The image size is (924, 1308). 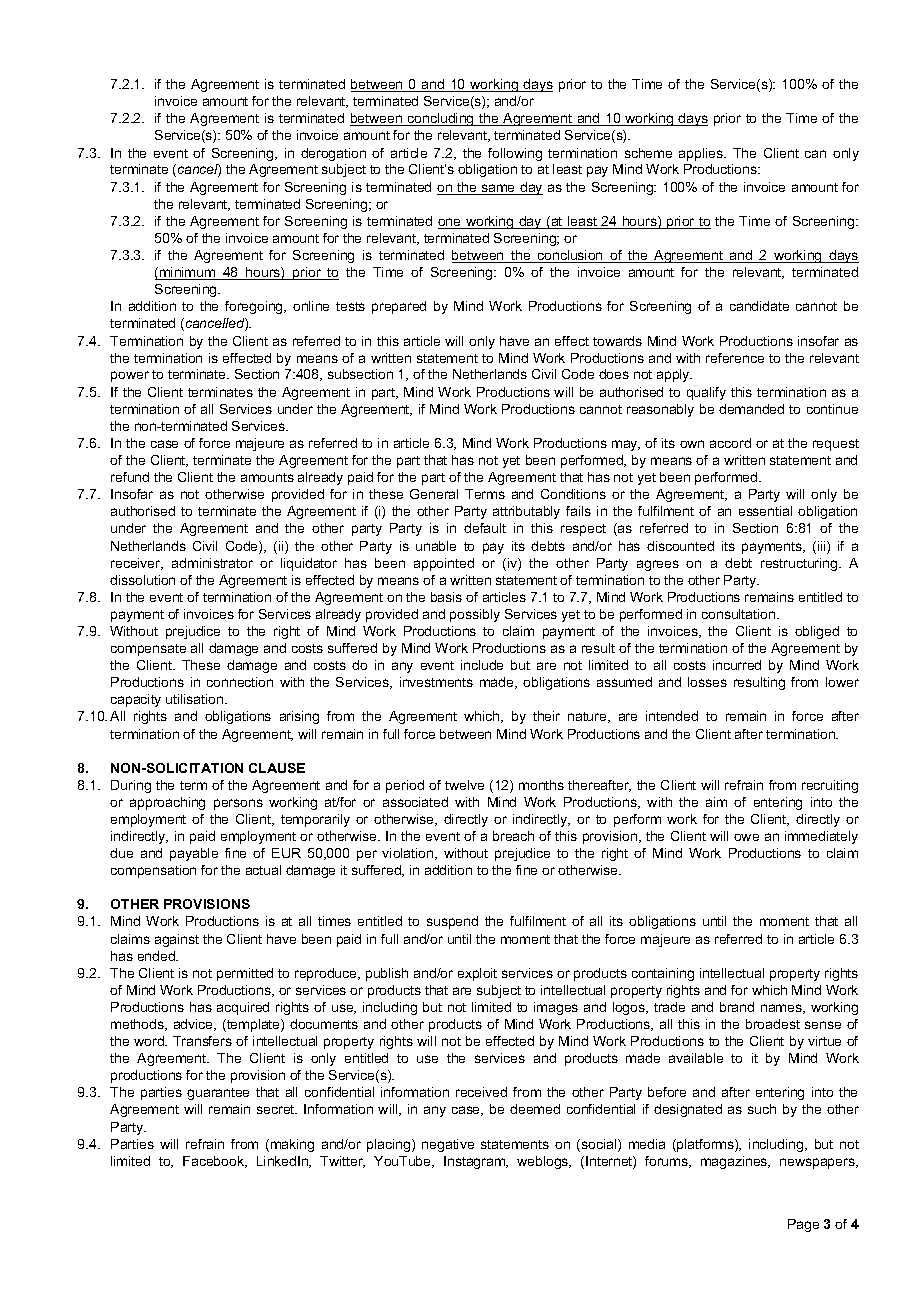 What do you see at coordinates (240, 682) in the document?
I see `connection` at bounding box center [240, 682].
